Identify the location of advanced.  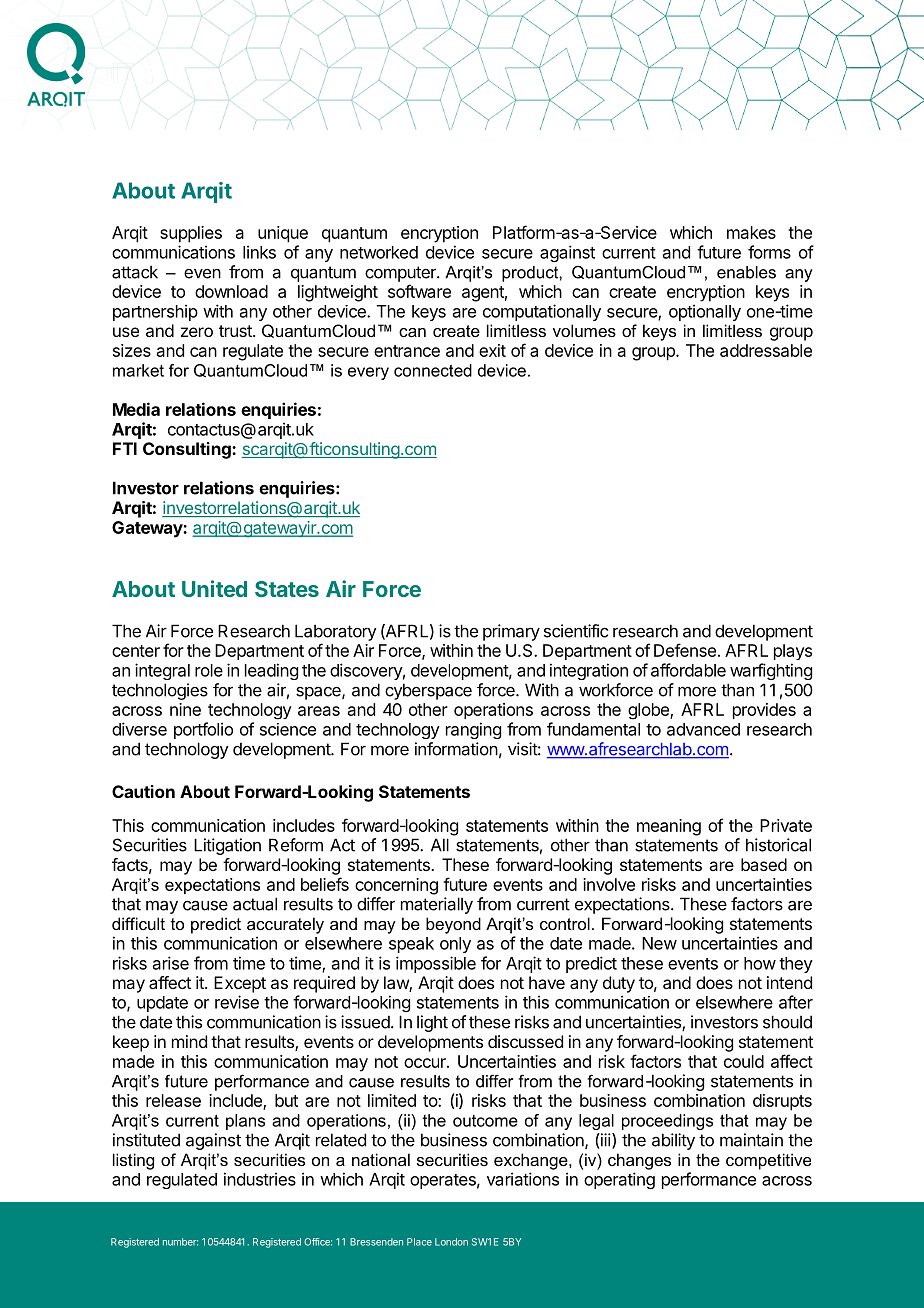
(703, 729).
